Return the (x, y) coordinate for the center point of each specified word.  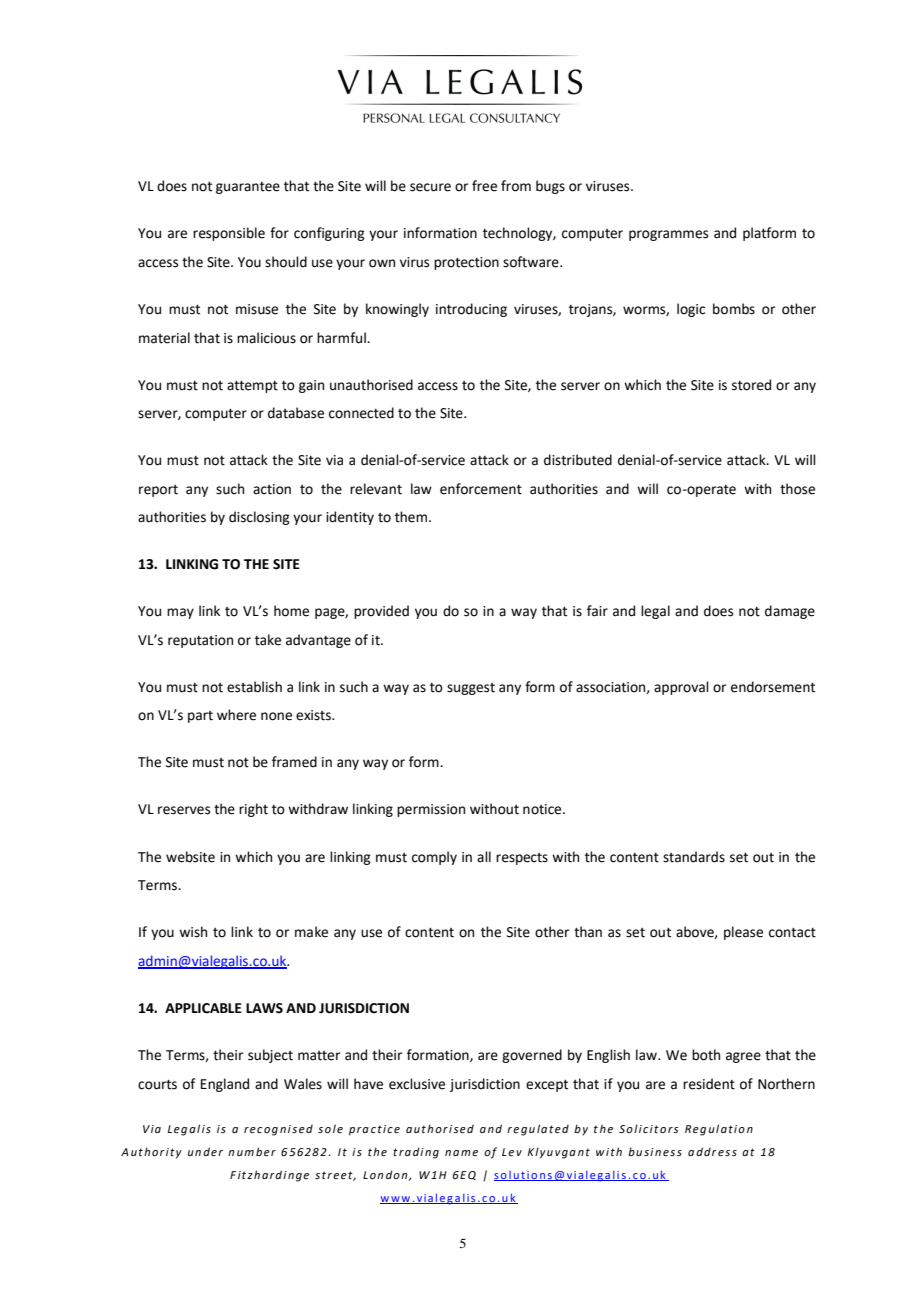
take (268, 640)
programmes (668, 235)
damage (790, 612)
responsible (229, 234)
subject (270, 1056)
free (484, 186)
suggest (471, 689)
